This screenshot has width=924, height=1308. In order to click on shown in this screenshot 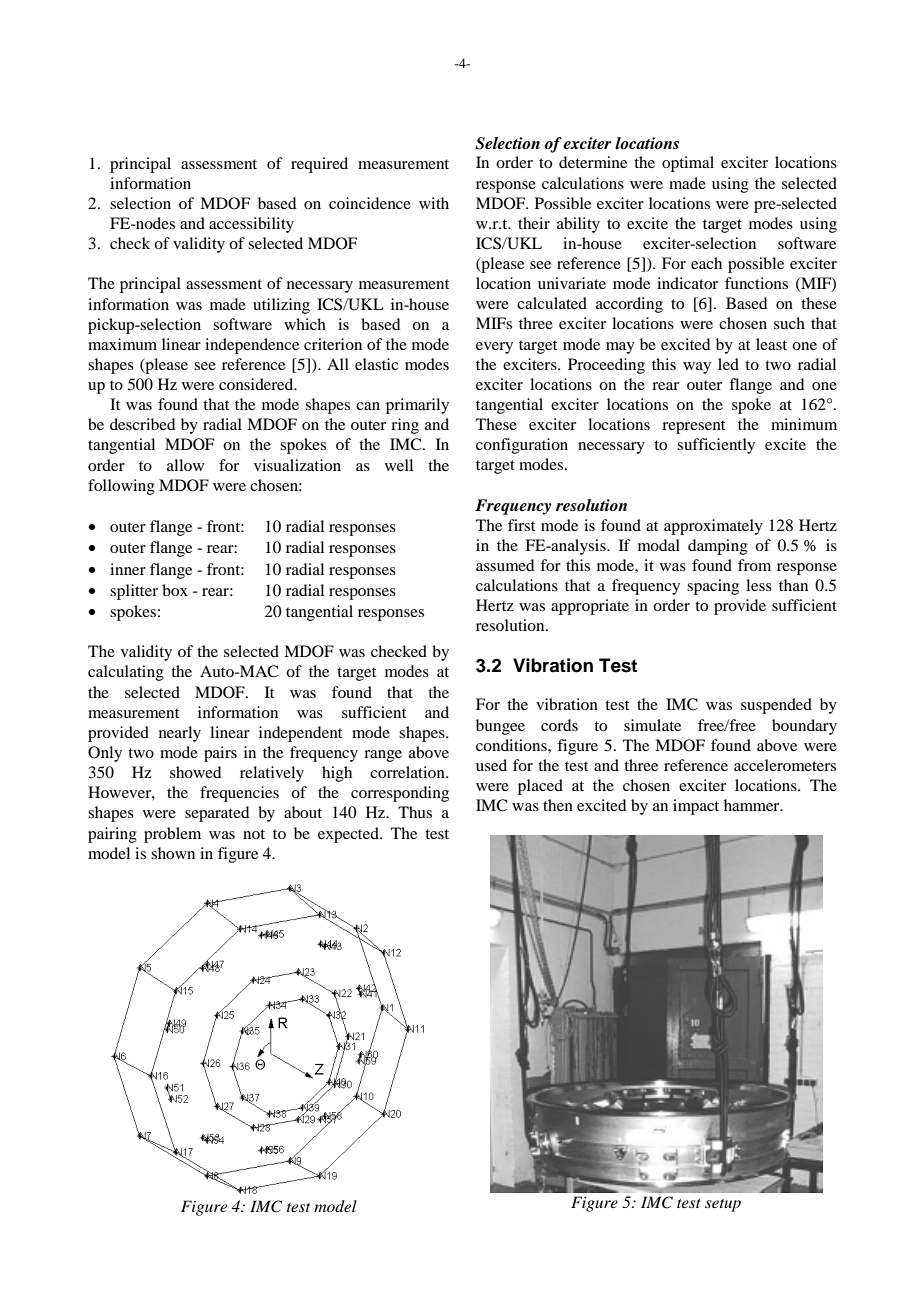, I will do `click(173, 853)`.
